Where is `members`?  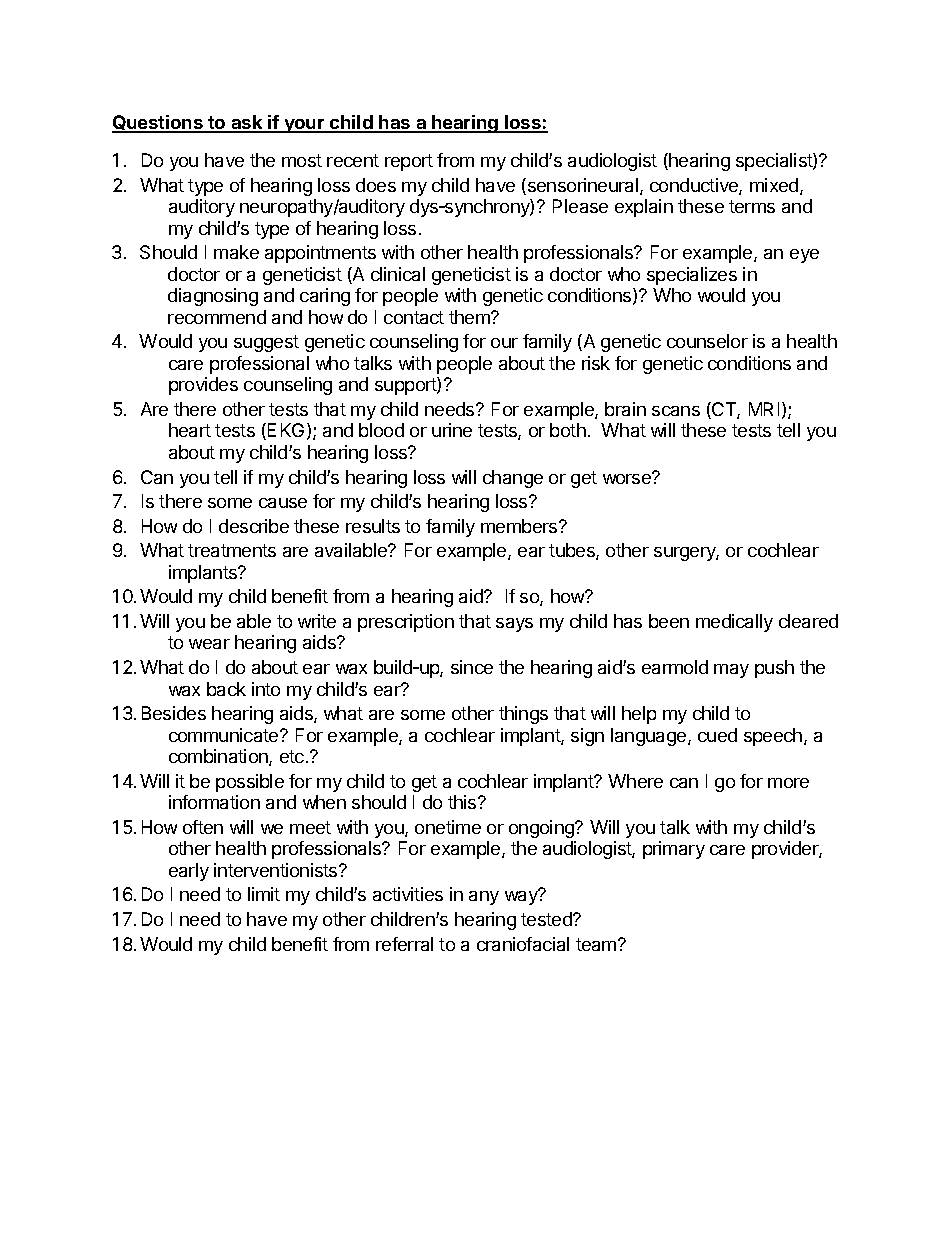
members is located at coordinates (520, 526).
